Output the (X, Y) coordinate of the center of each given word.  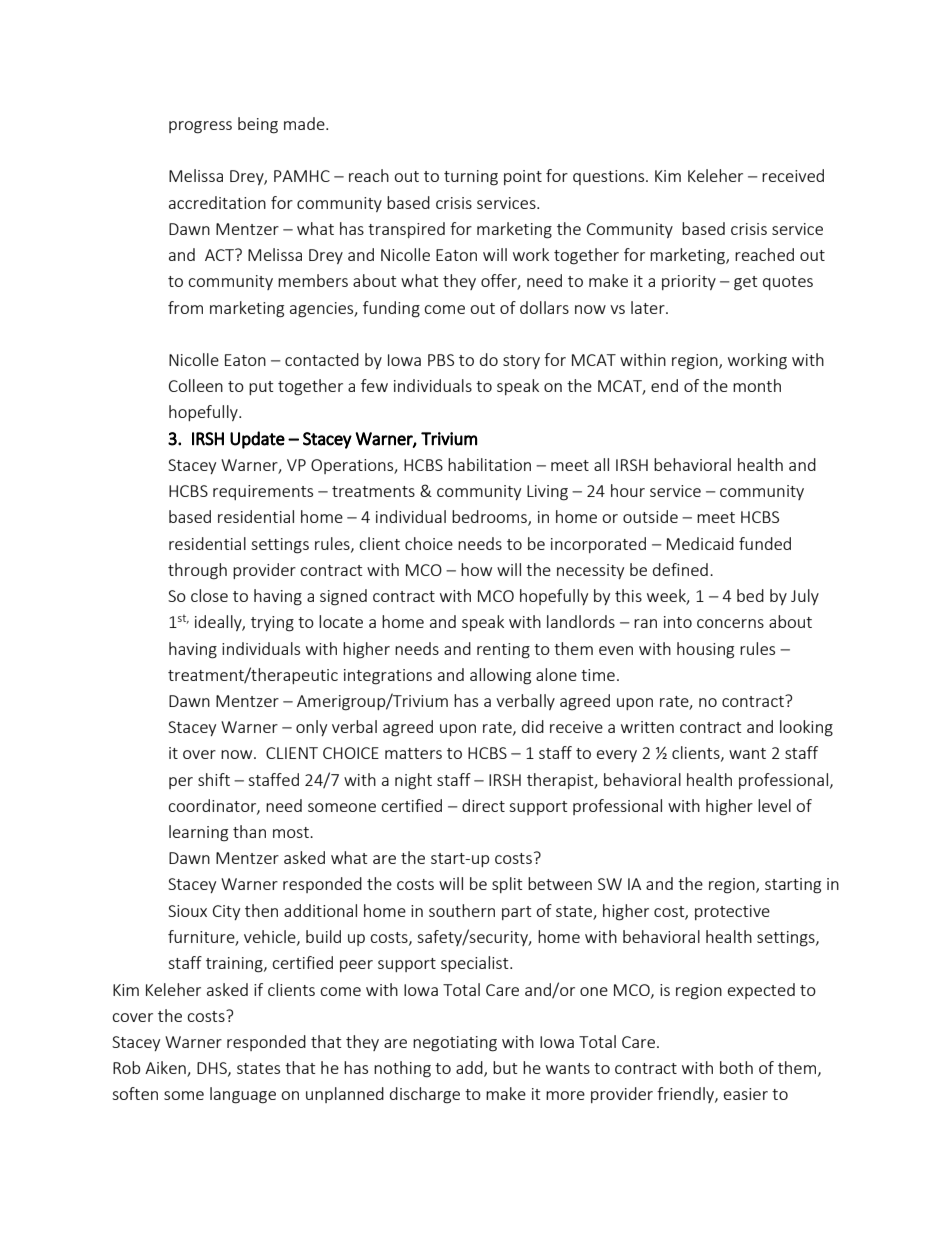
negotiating (455, 1044)
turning (471, 178)
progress (200, 127)
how (476, 569)
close (209, 595)
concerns (730, 623)
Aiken (166, 1069)
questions (610, 177)
